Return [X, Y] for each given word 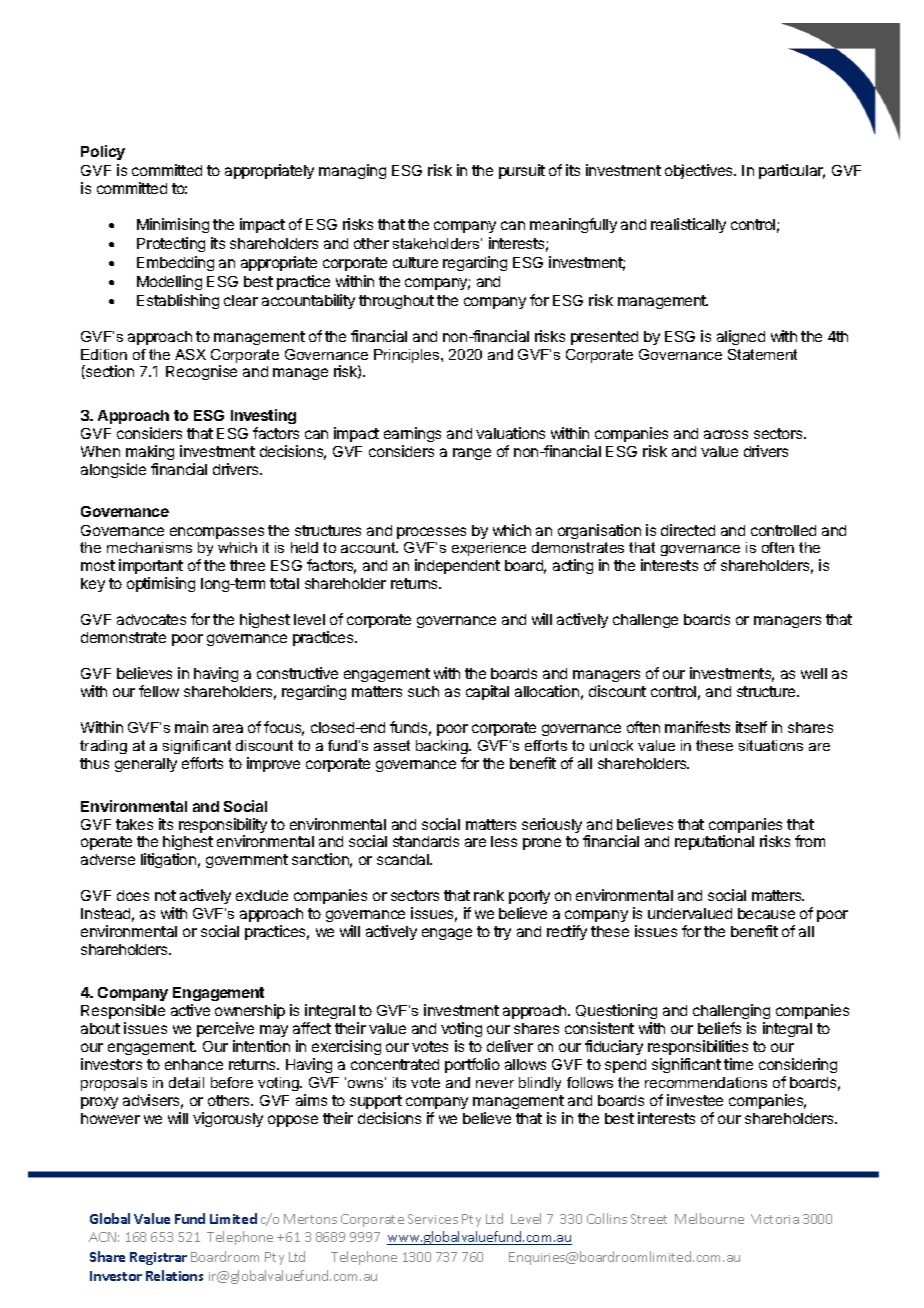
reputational [714, 842]
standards [426, 841]
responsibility [223, 827]
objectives [700, 171]
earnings [412, 434]
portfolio [472, 1065]
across [726, 434]
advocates [151, 619]
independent [457, 566]
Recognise [201, 372]
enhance [194, 1064]
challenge [645, 621]
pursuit [522, 171]
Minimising [173, 225]
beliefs [719, 1028]
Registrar [158, 1258]
